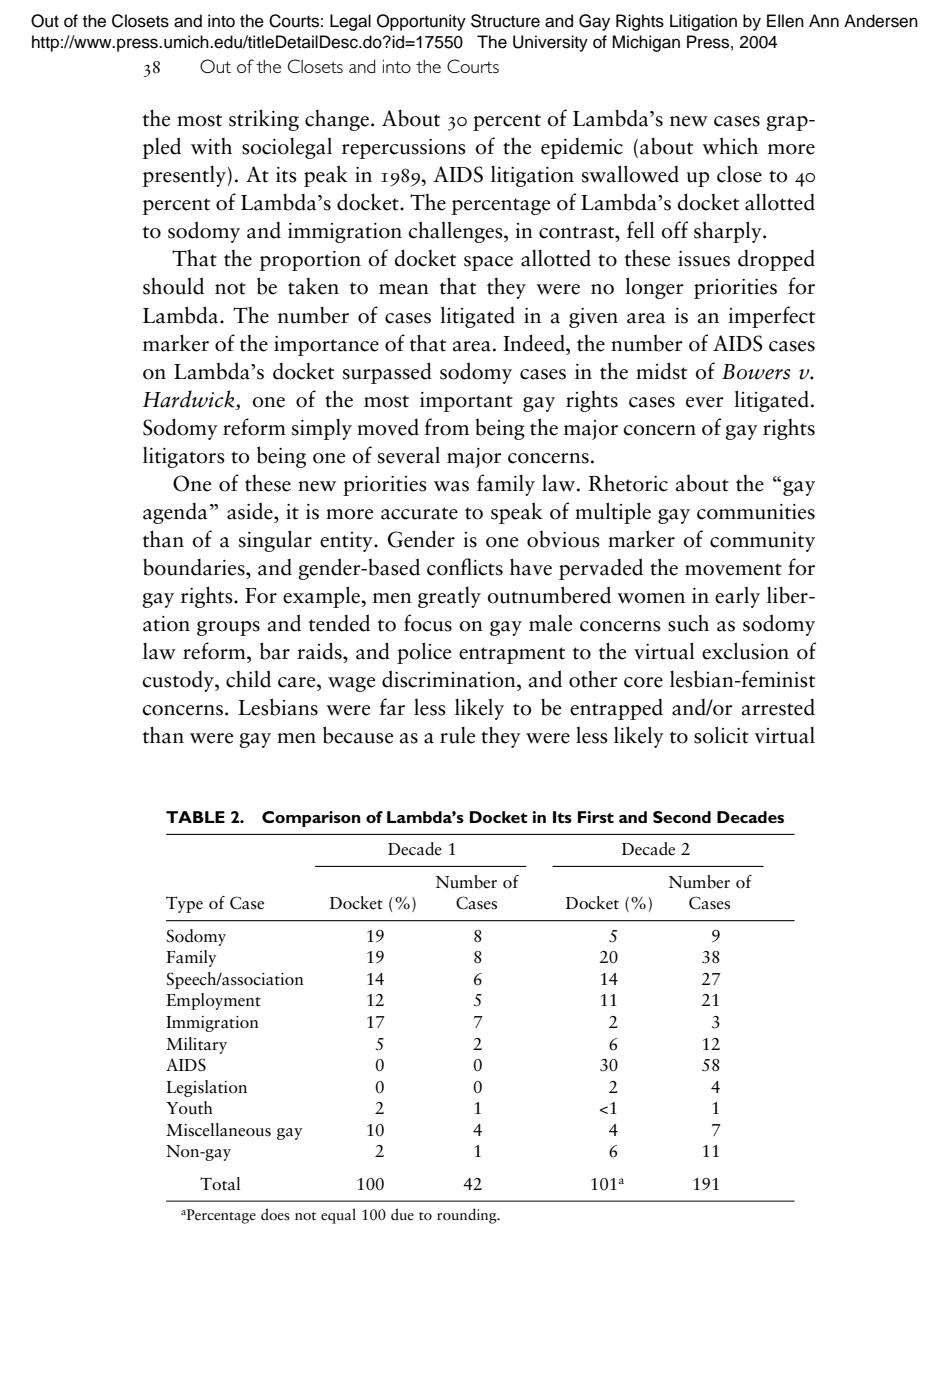 This document has width=932, height=1398. What do you see at coordinates (550, 43) in the document?
I see `University` at bounding box center [550, 43].
